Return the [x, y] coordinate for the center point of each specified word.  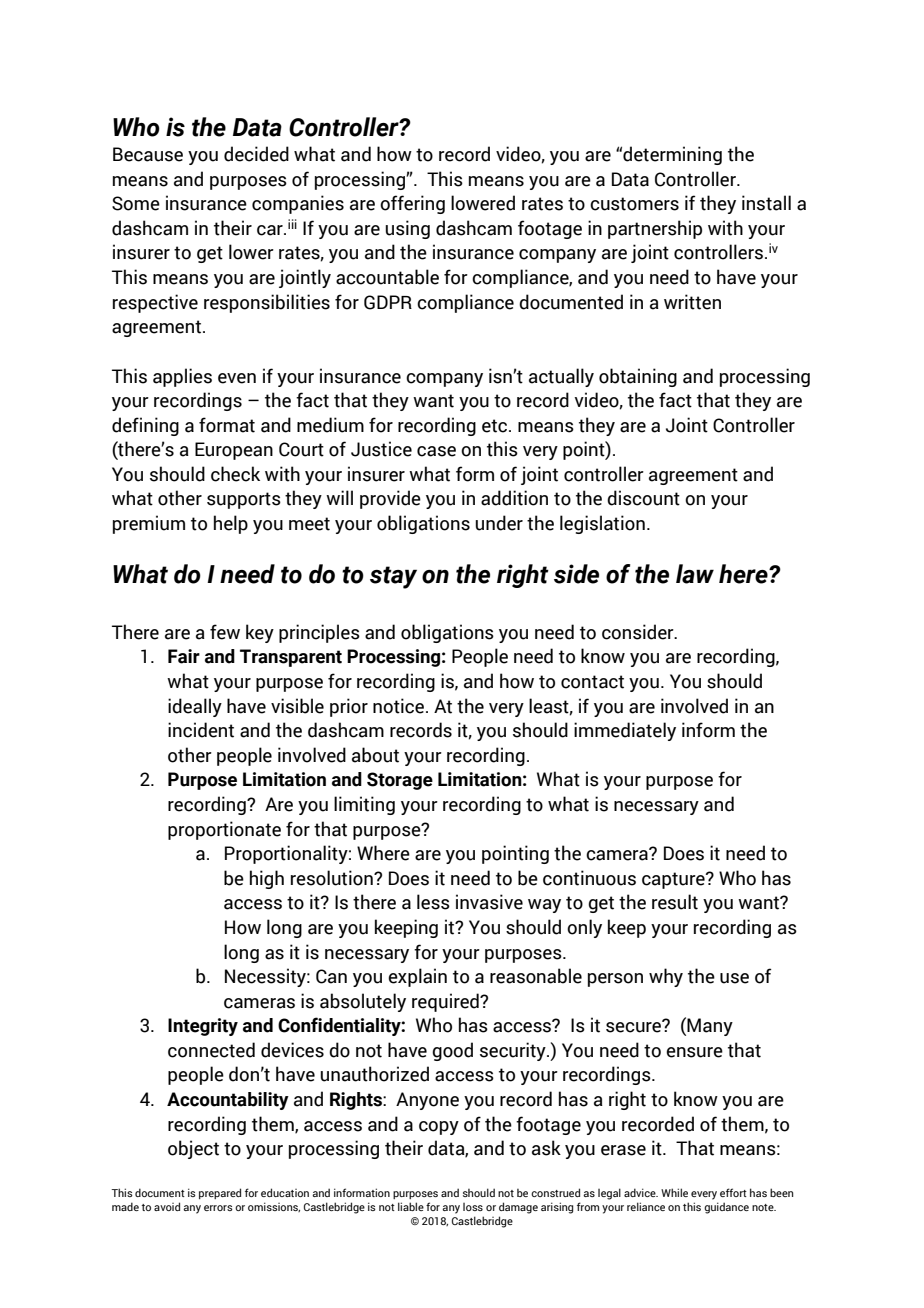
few [225, 632]
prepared [220, 1193]
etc [496, 426]
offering [412, 204]
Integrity [203, 1027]
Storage [400, 781]
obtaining [638, 377]
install [766, 203]
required [446, 1002]
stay [393, 577]
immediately [625, 731]
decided [256, 154]
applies [182, 377]
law [695, 574]
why [666, 977]
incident [201, 730]
